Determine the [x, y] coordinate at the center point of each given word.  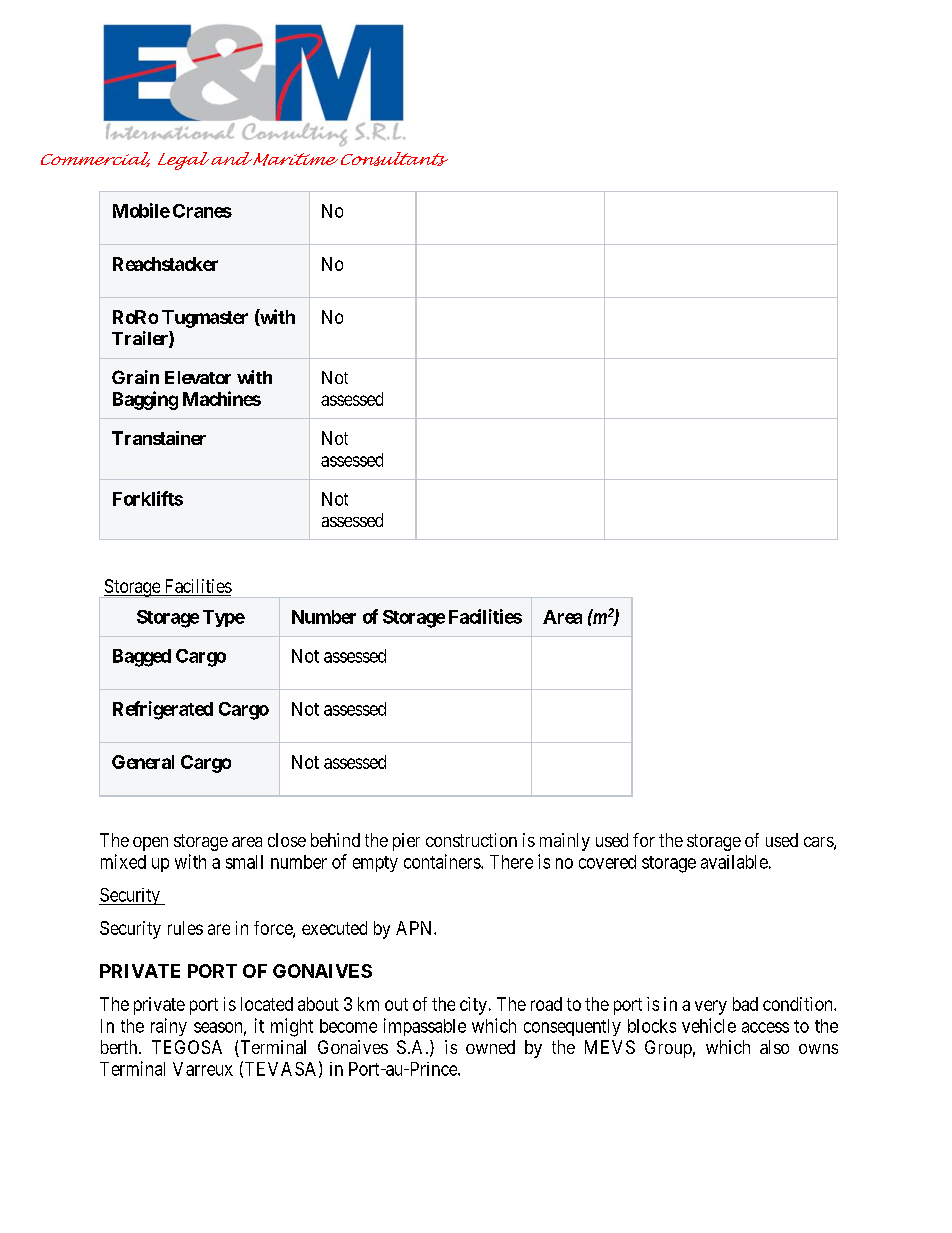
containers [443, 861]
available [734, 862]
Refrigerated [163, 710]
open [150, 844]
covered [607, 862]
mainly [565, 842]
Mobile [141, 210]
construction [471, 840]
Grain [135, 377]
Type [224, 618]
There [511, 862]
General [143, 762]
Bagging [145, 400]
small [244, 862]
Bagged [142, 658]
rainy [169, 1027]
